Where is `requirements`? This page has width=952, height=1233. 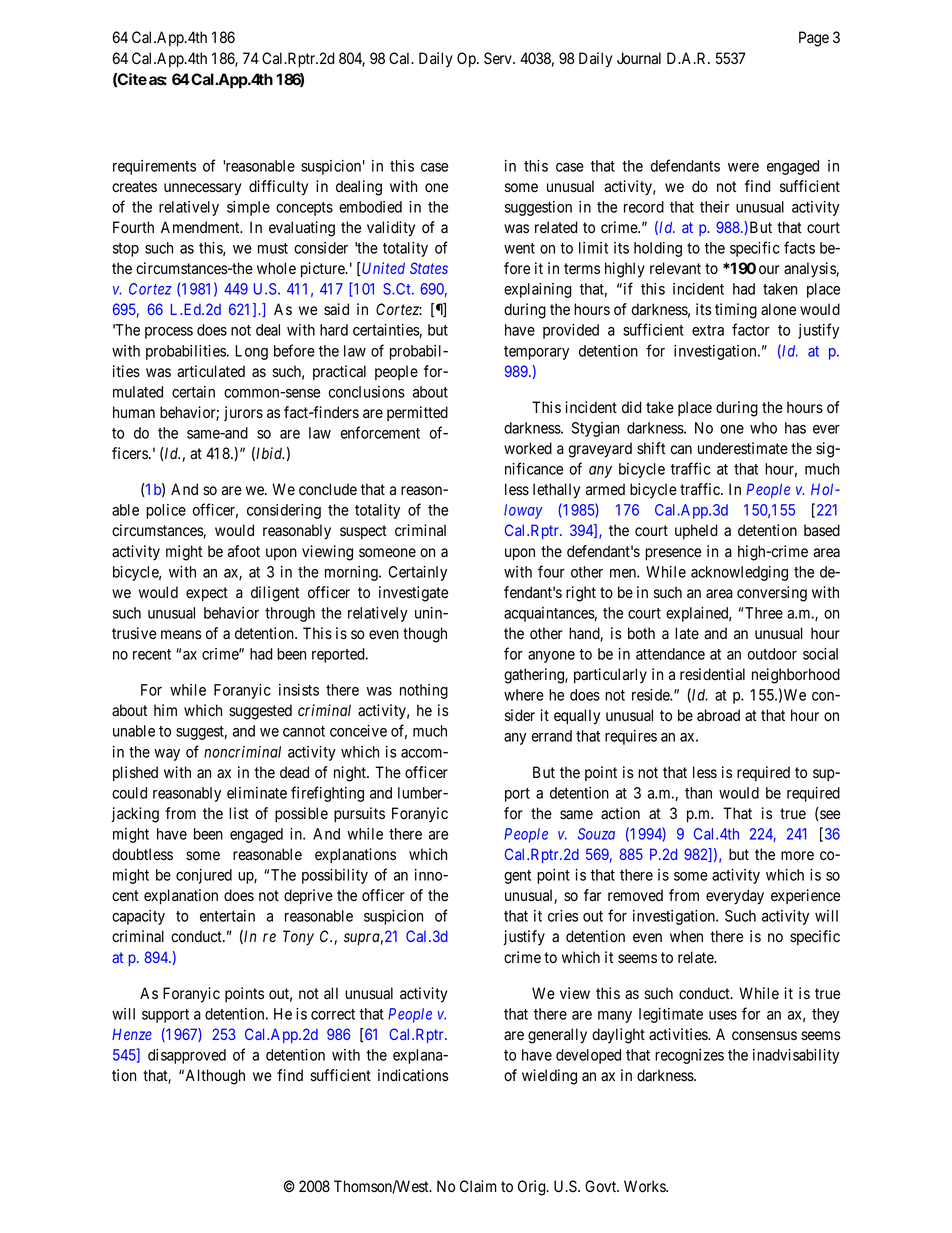 requirements is located at coordinates (154, 167).
